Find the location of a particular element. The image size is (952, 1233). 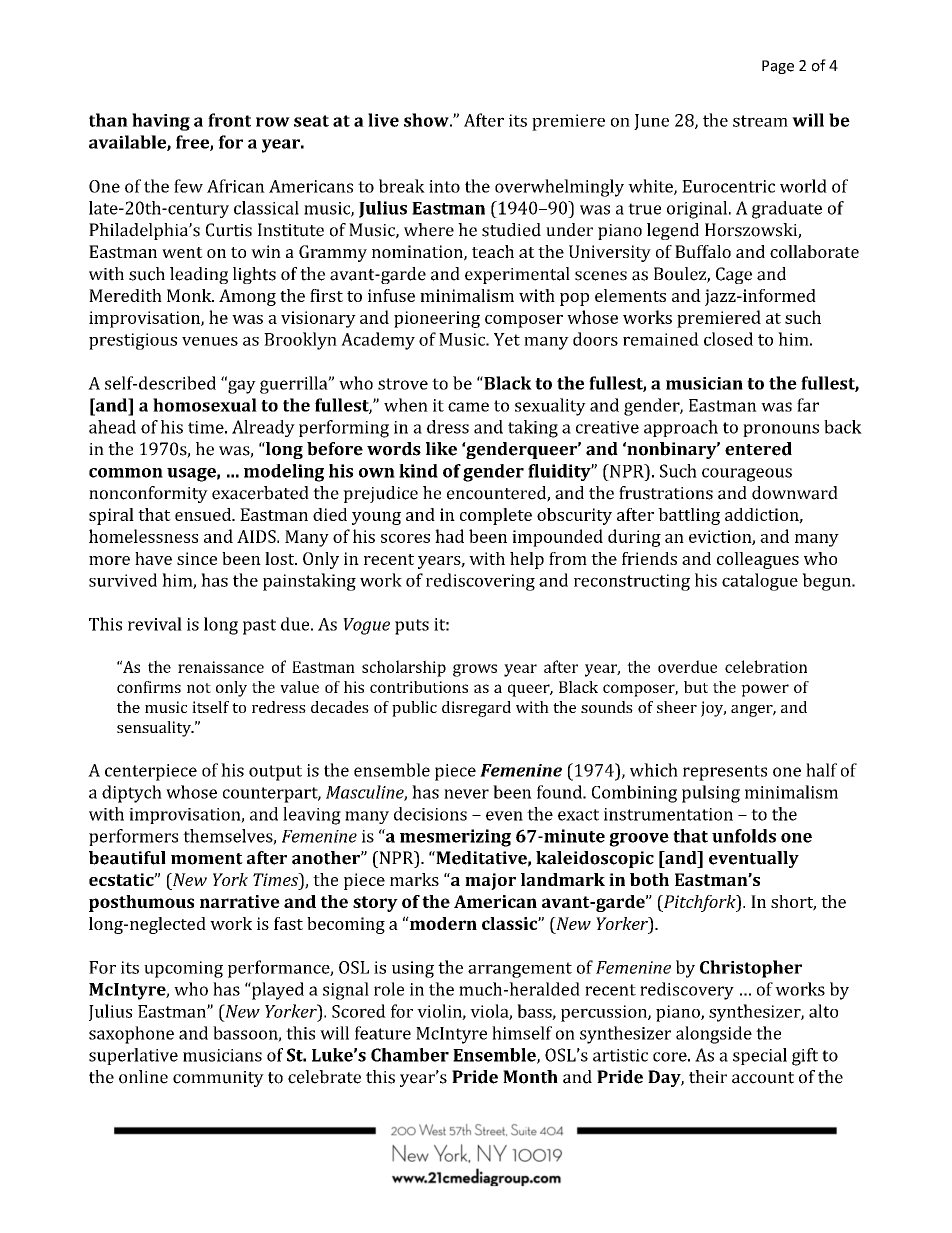

sensuality is located at coordinates (155, 729).
